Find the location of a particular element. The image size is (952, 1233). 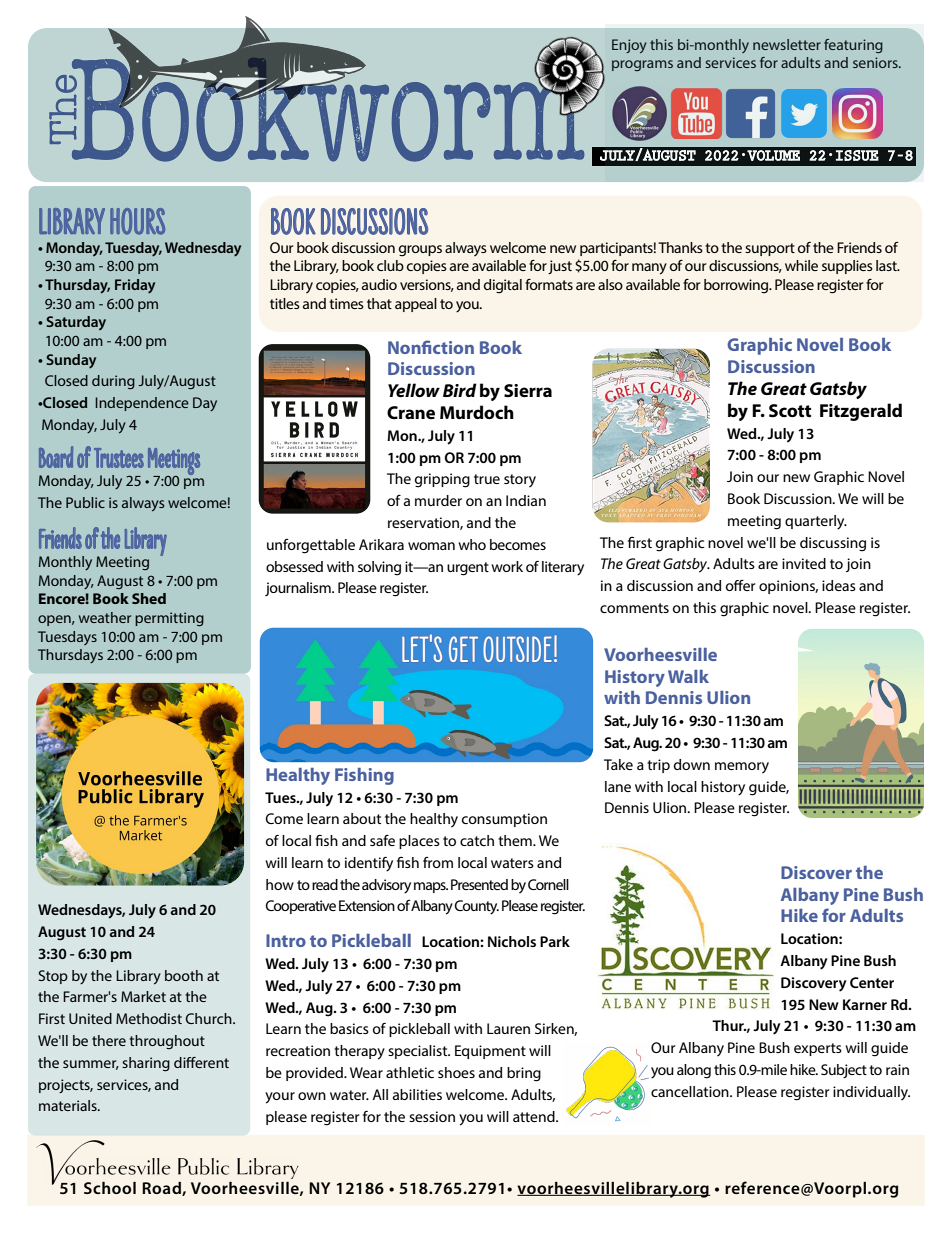

Road is located at coordinates (162, 1189).
